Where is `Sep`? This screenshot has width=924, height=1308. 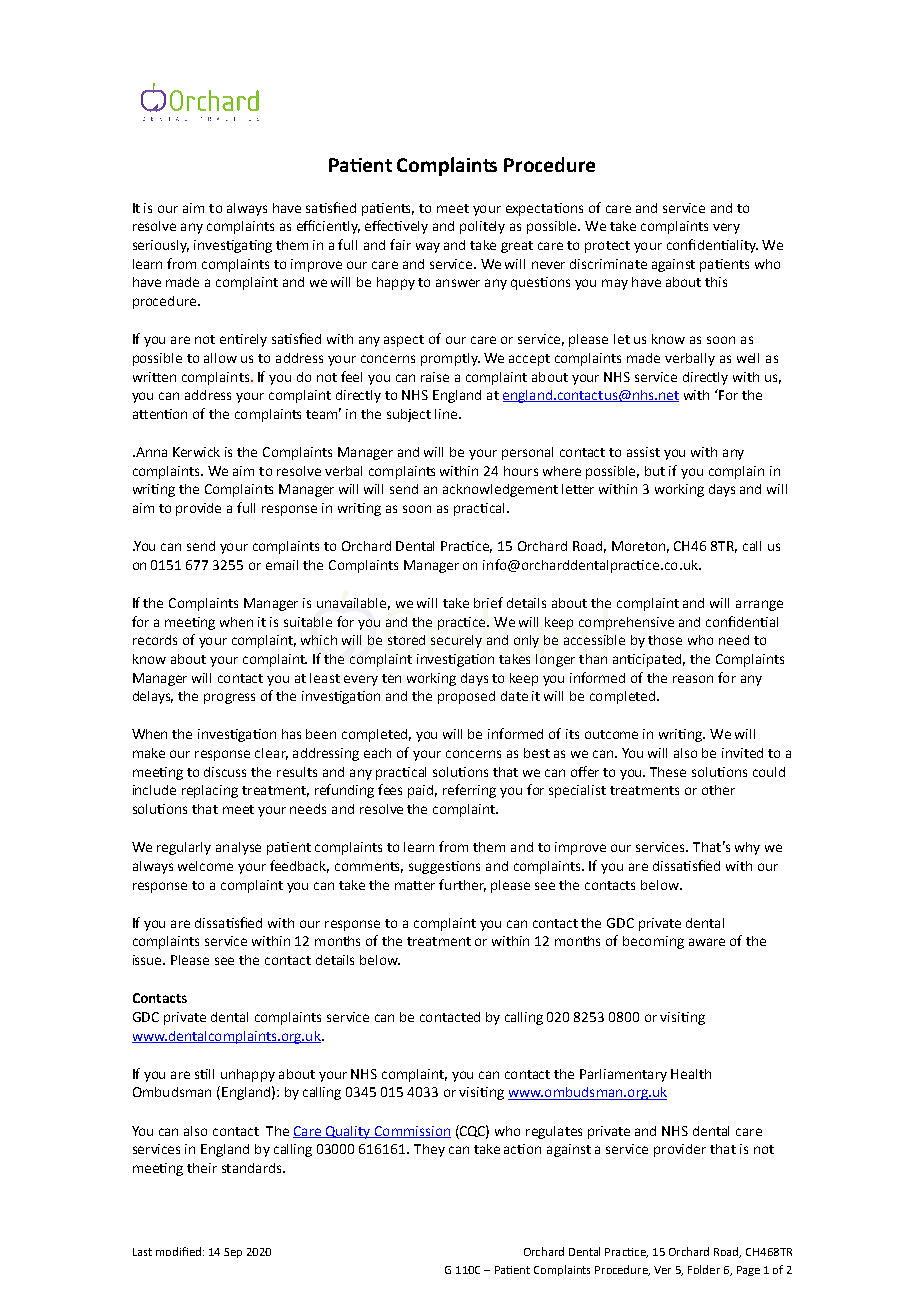 Sep is located at coordinates (233, 1253).
